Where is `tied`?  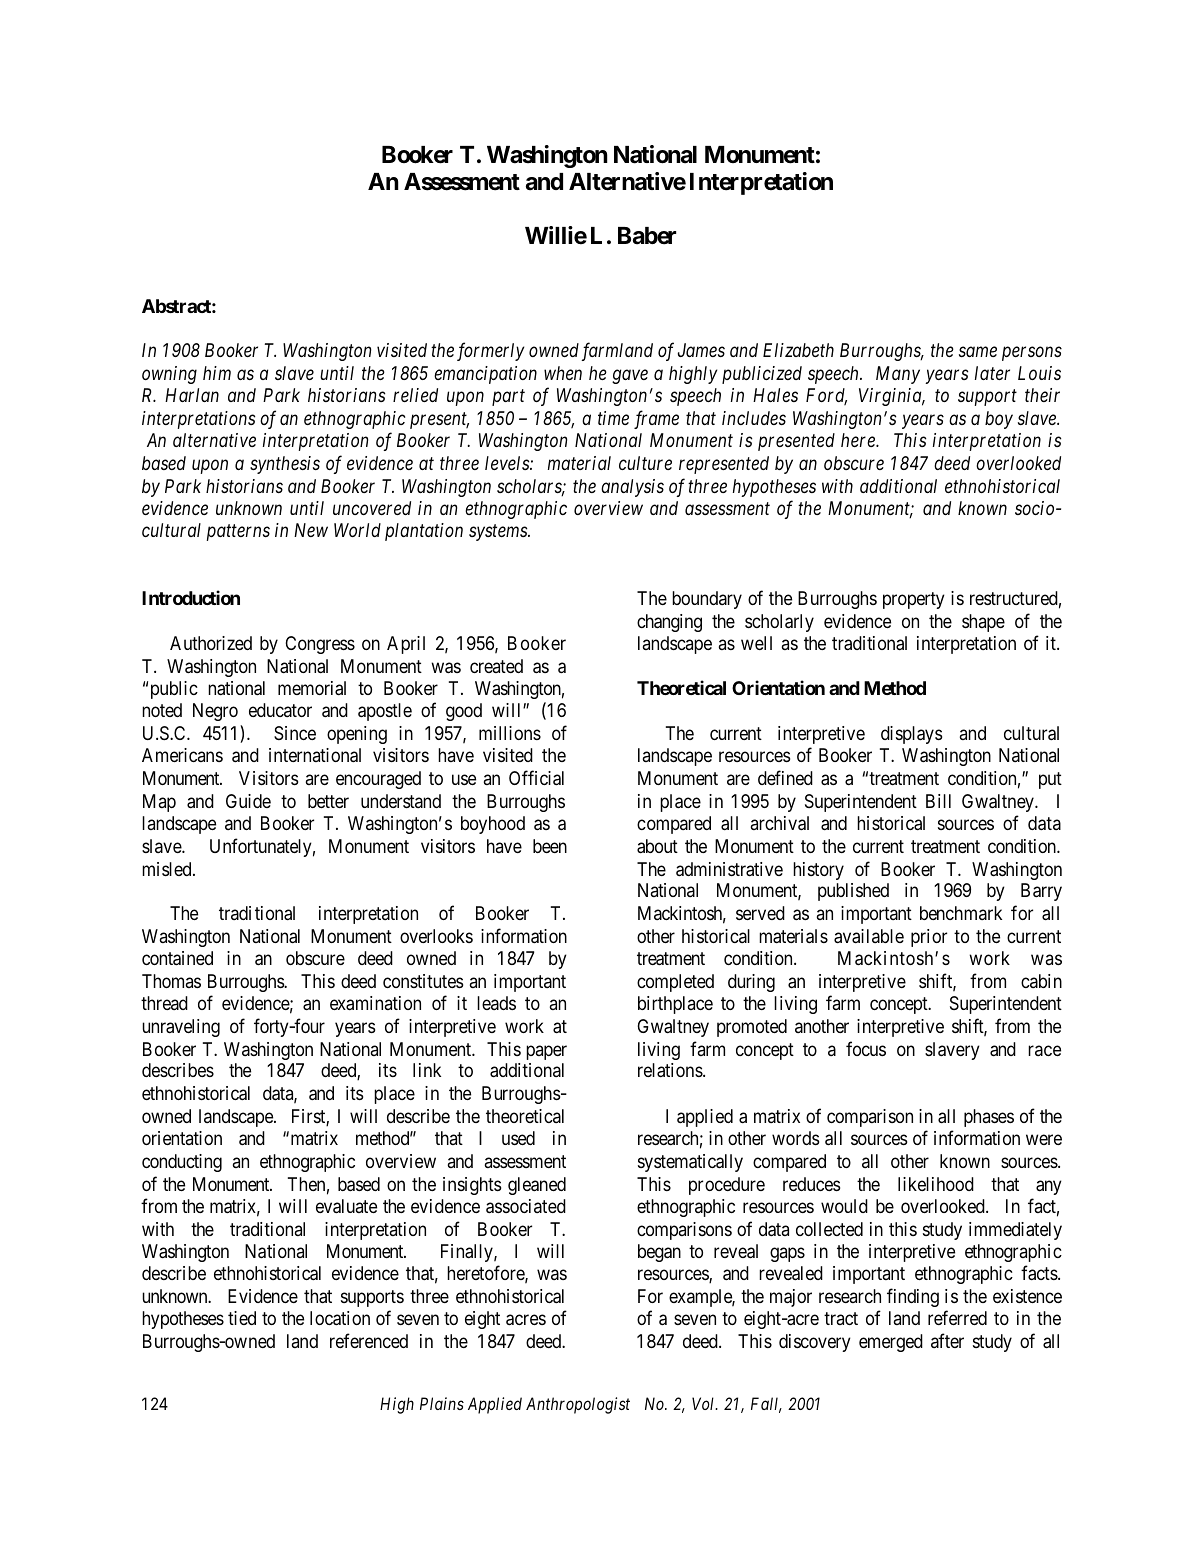 tied is located at coordinates (242, 1318).
